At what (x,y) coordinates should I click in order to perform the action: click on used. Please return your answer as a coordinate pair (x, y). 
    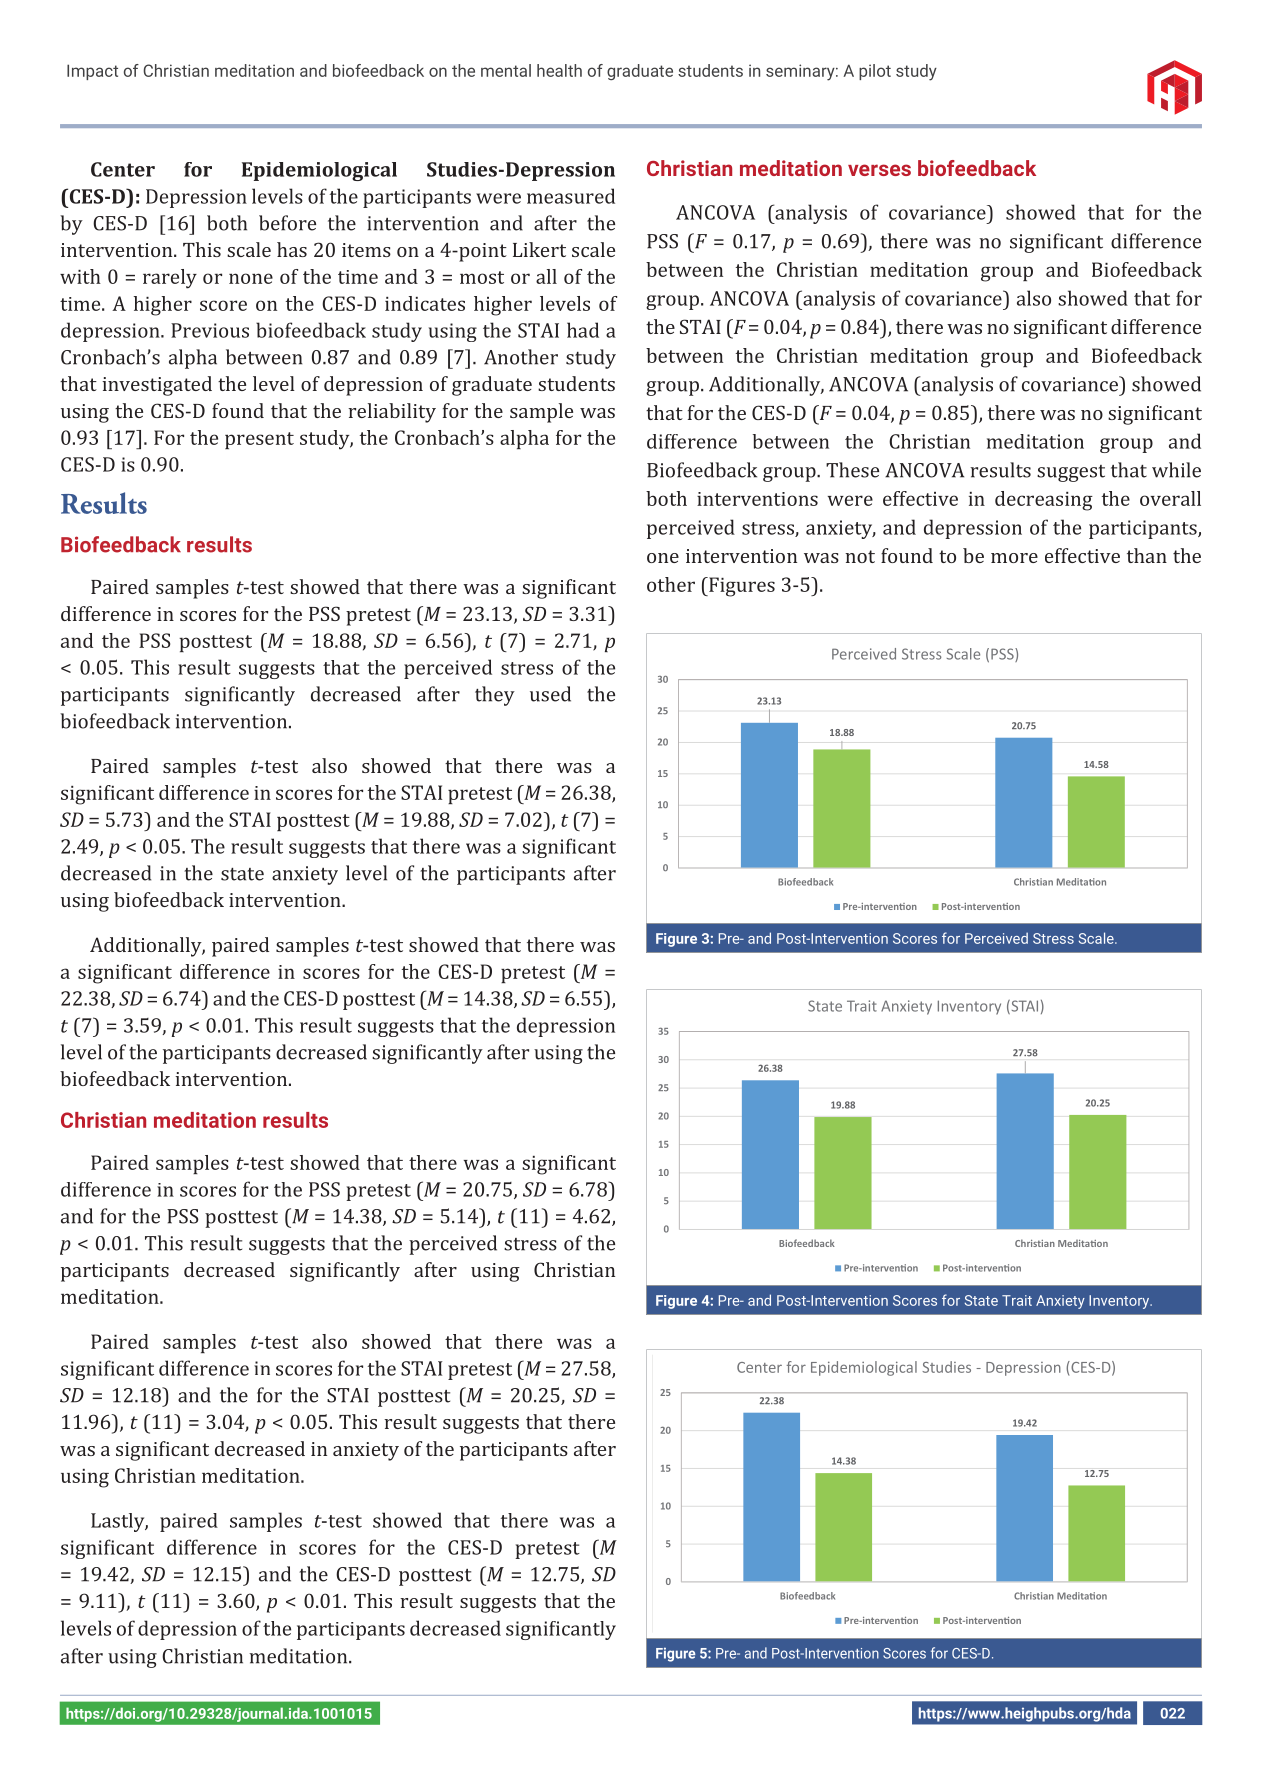
    Looking at the image, I should click on (550, 694).
